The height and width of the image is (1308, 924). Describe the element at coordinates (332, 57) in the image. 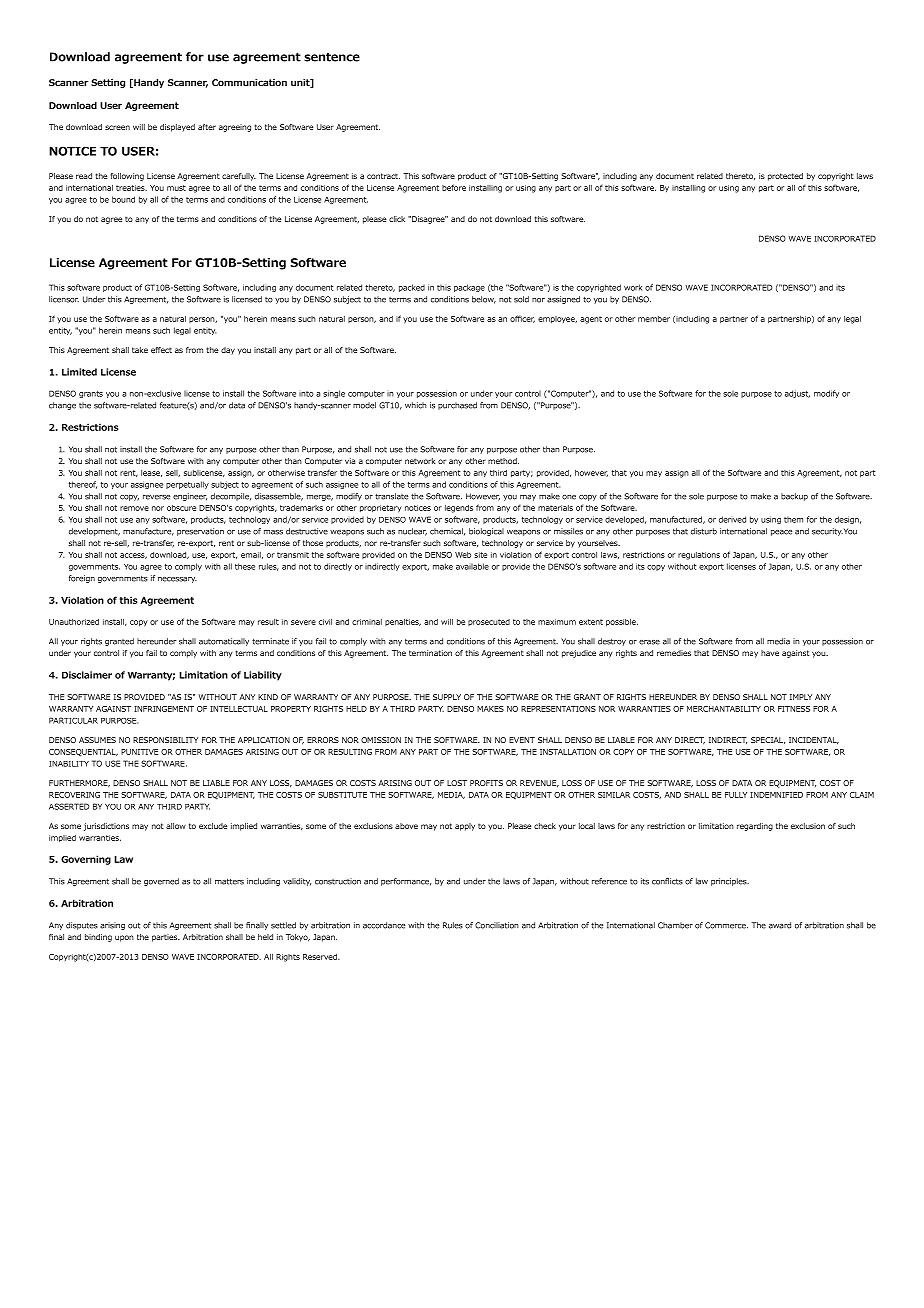

I see `sentence` at that location.
